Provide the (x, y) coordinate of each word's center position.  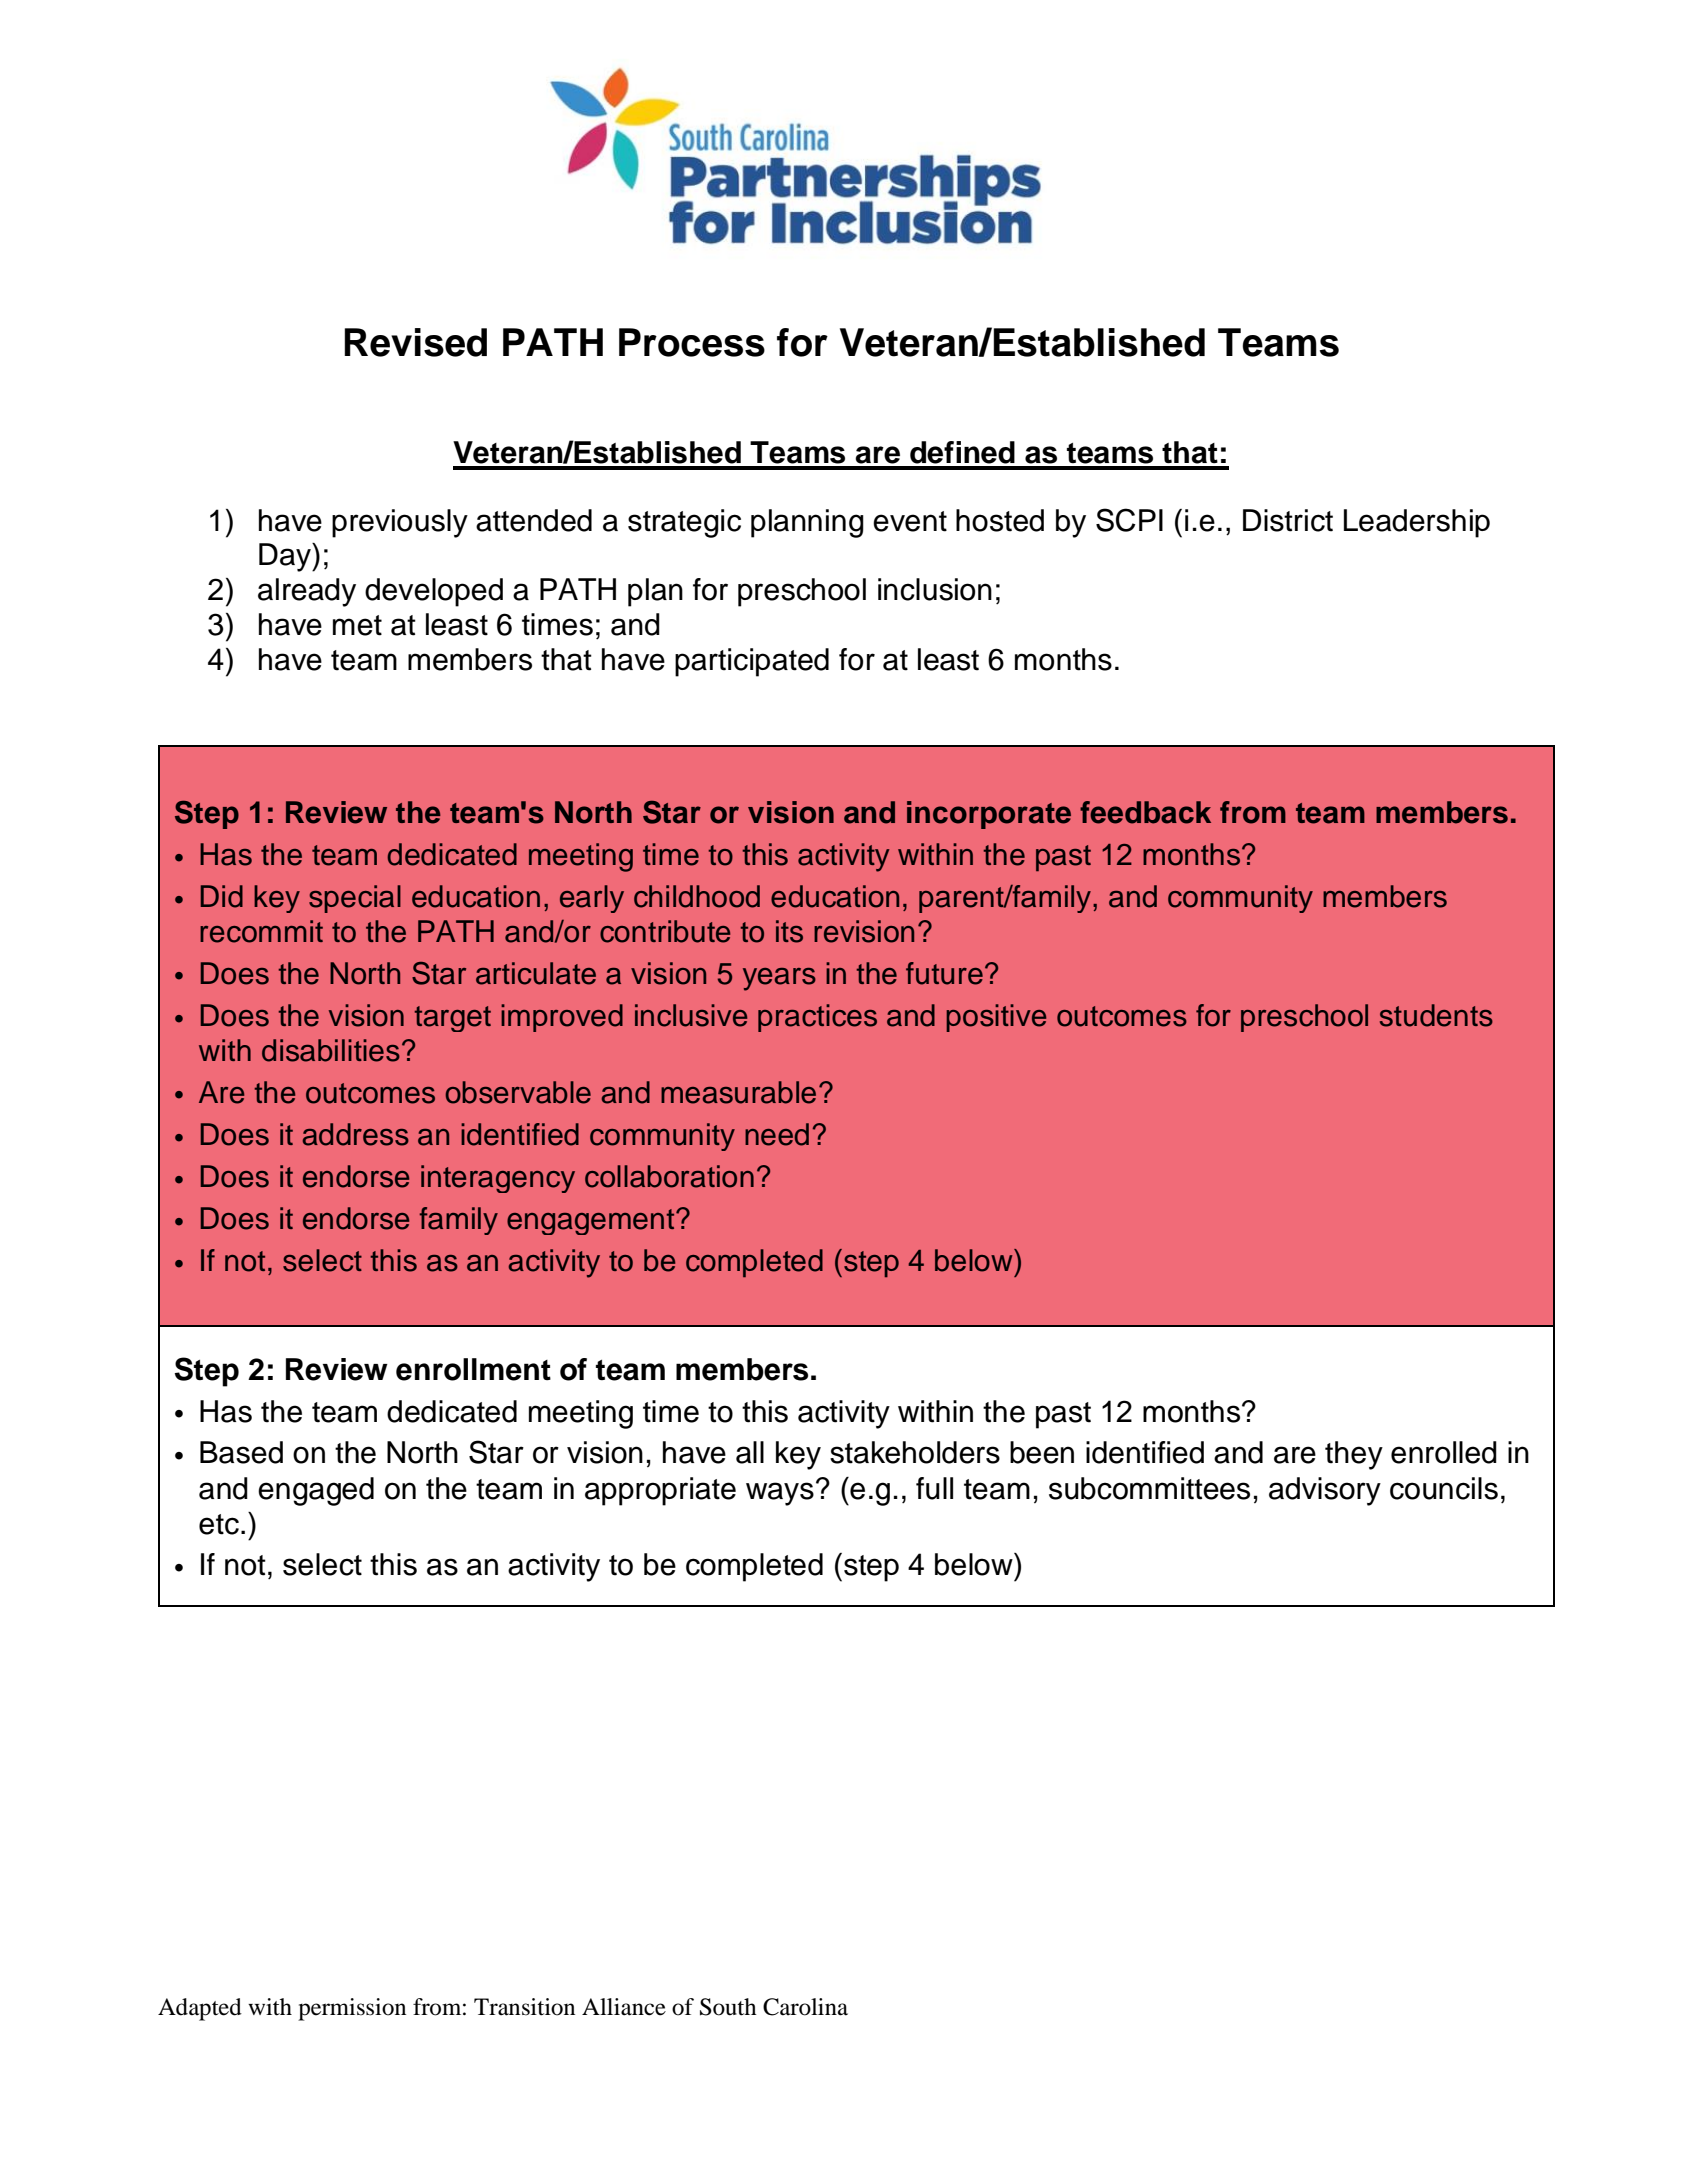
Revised (415, 342)
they (1354, 1455)
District (1288, 520)
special (355, 899)
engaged (316, 1491)
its (789, 931)
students (1436, 1015)
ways (780, 1494)
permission (352, 2009)
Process (692, 342)
